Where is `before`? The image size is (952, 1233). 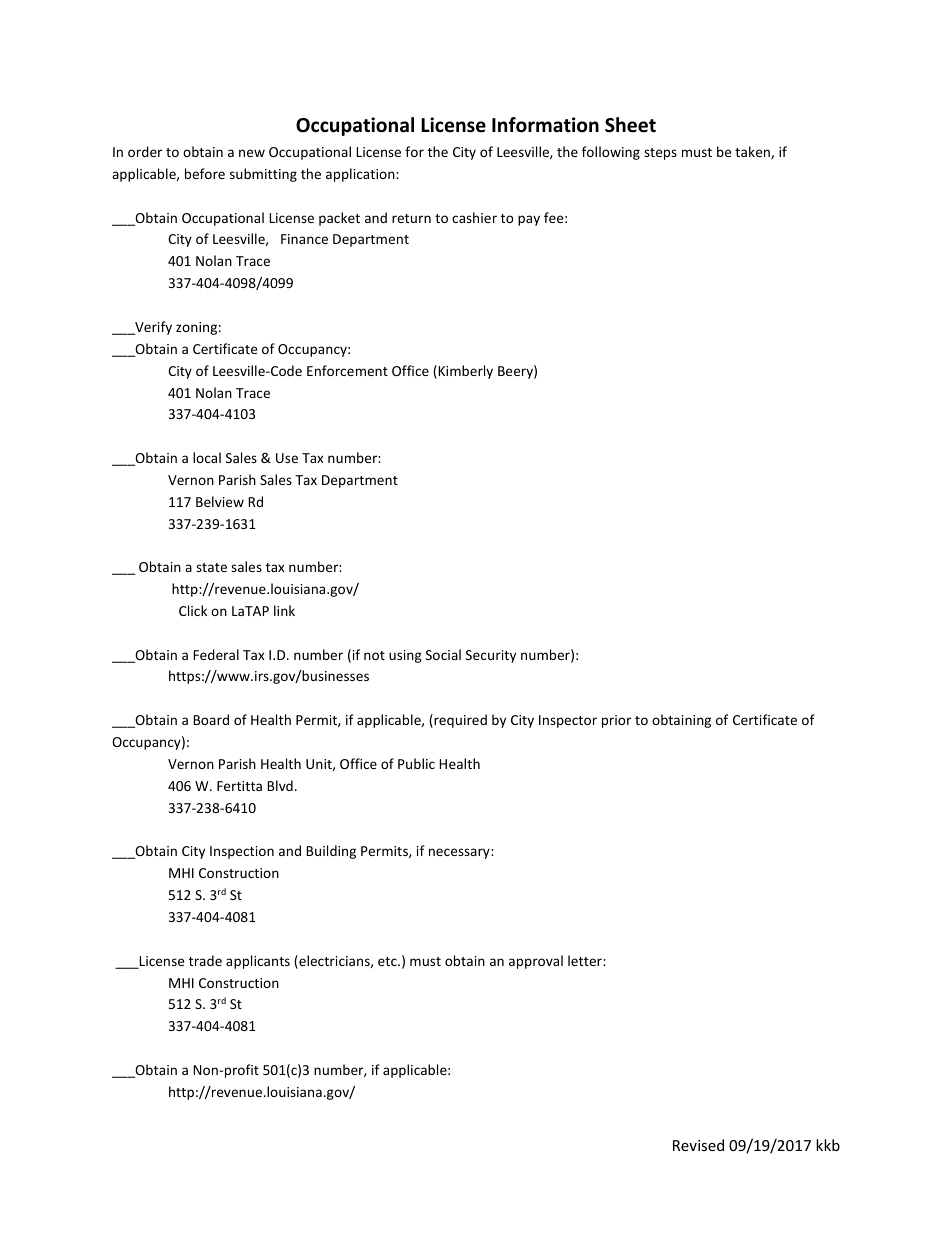 before is located at coordinates (205, 173).
